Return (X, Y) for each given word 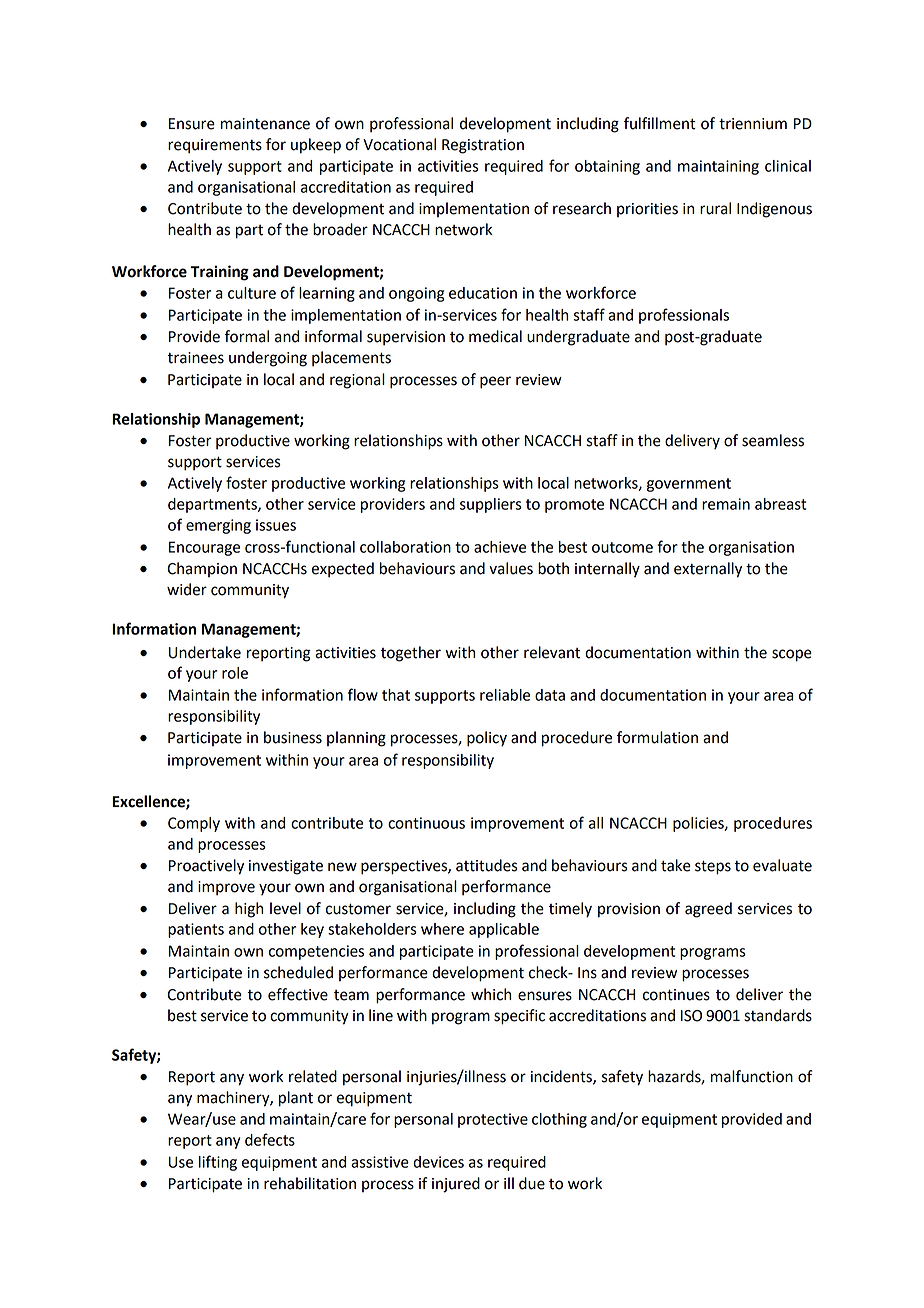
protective (493, 1120)
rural (715, 208)
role (235, 673)
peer (495, 382)
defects (270, 1139)
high (249, 910)
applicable (504, 930)
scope (792, 655)
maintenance (265, 124)
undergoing (268, 359)
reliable (505, 695)
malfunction (752, 1076)
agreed (708, 910)
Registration (483, 146)
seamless (773, 440)
